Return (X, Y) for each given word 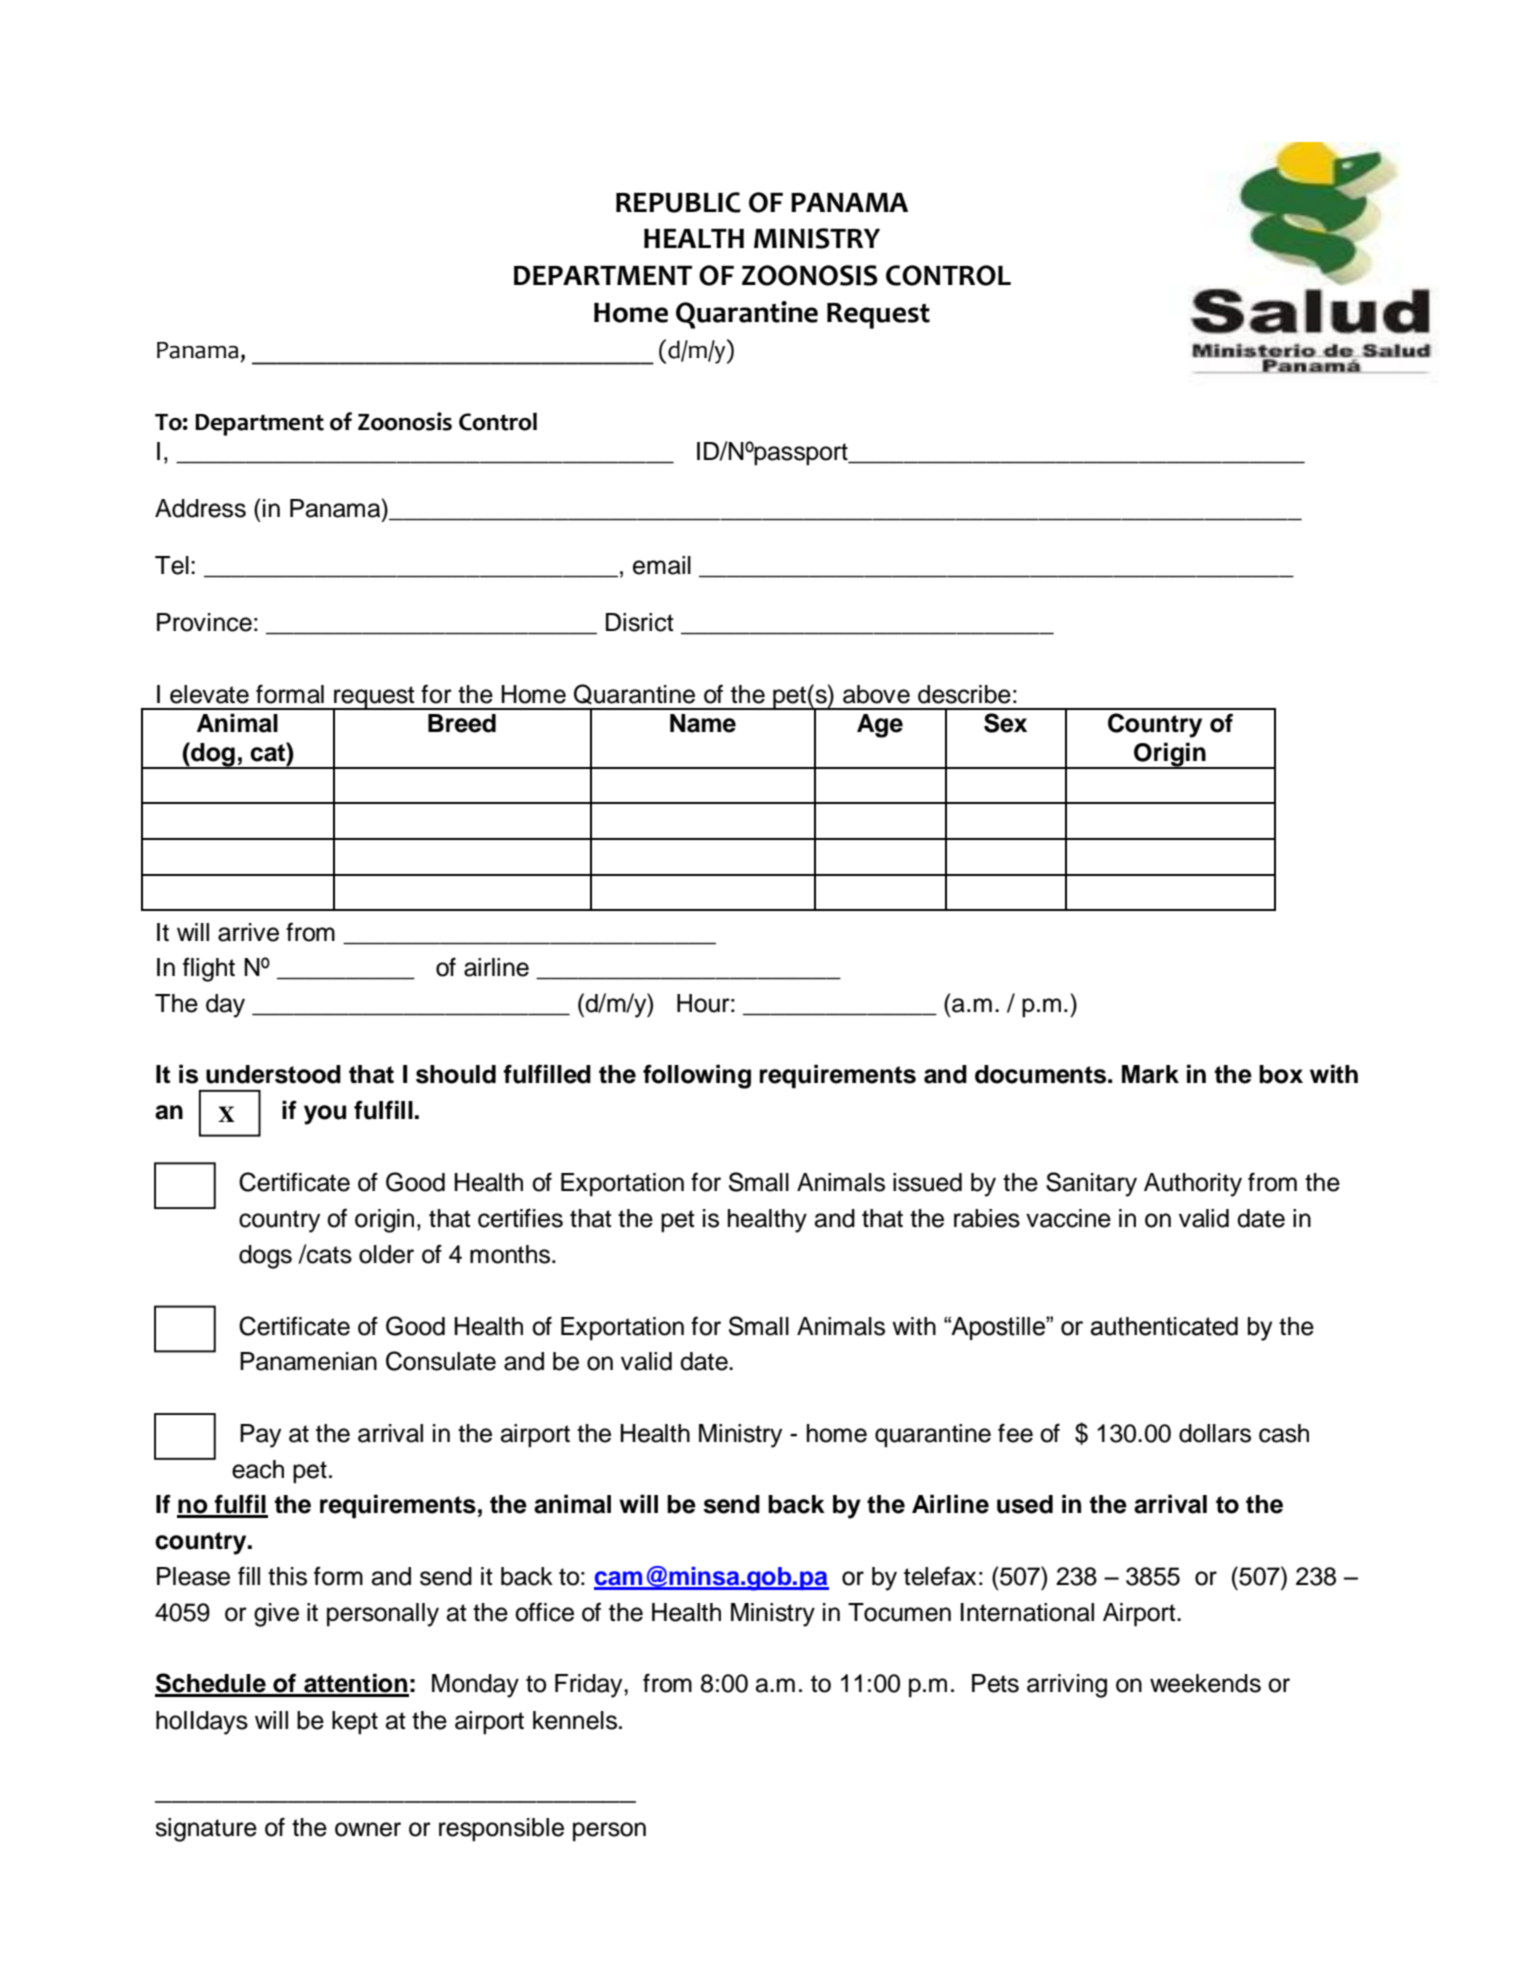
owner (368, 1829)
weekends (1205, 1683)
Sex (1005, 723)
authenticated (1164, 1326)
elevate (209, 694)
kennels (575, 1720)
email (662, 565)
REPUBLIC (678, 202)
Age (880, 726)
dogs (265, 1257)
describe (964, 694)
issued (927, 1182)
